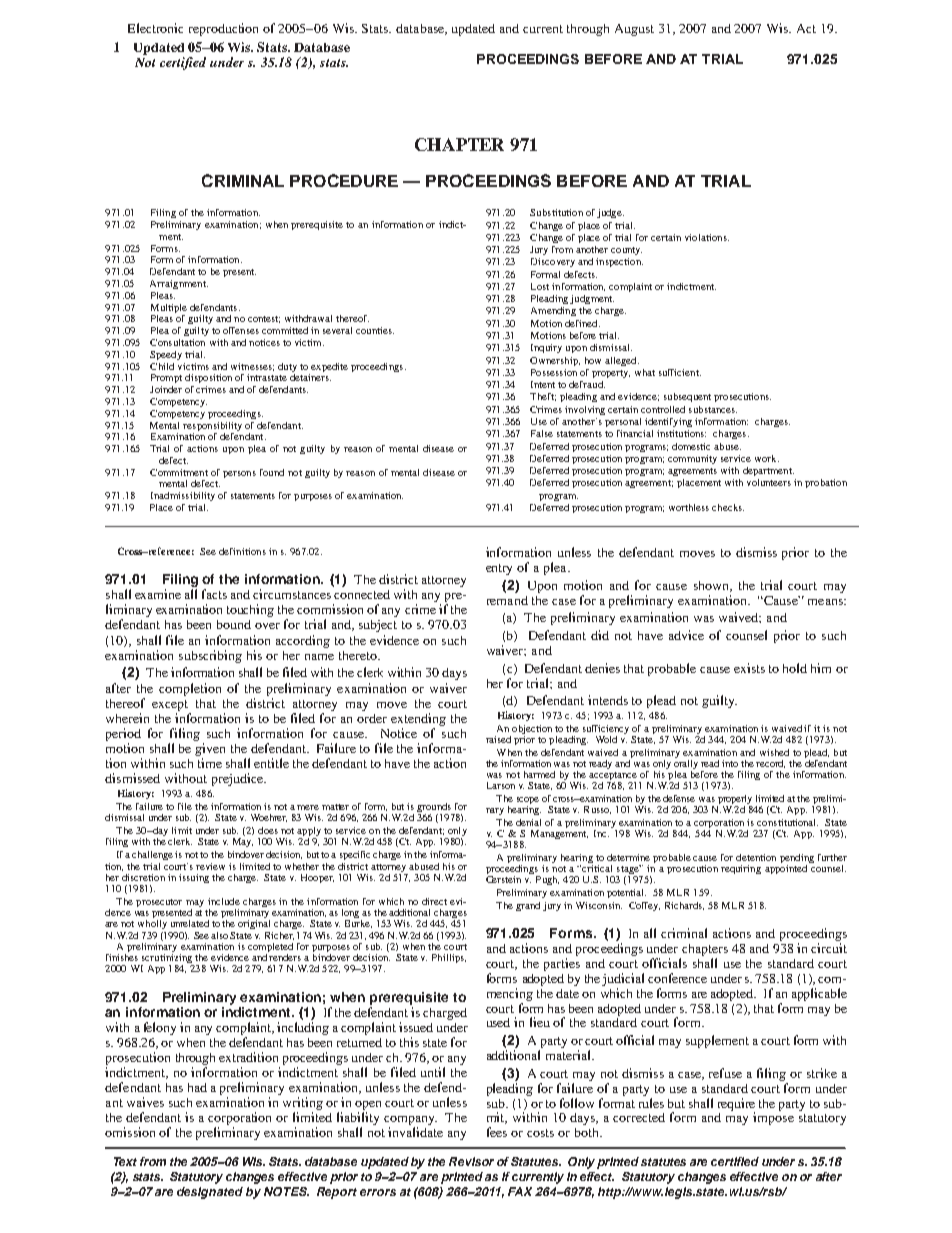 The height and width of the screenshot is (1233, 952). I want to click on Electronic, so click(155, 28).
